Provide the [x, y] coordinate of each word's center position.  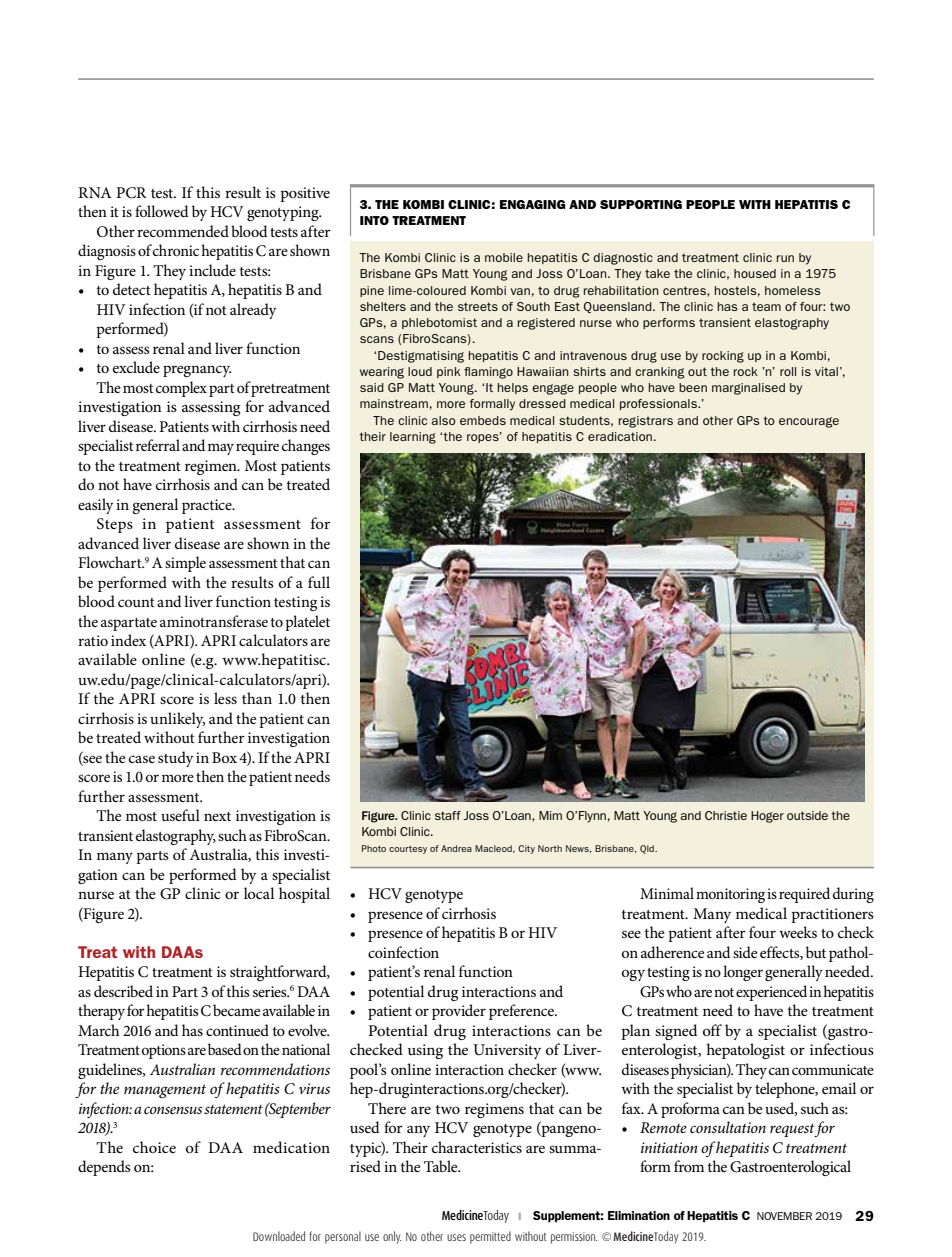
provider [459, 1012]
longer [743, 973]
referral [158, 445]
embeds [483, 420]
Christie [726, 815]
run [785, 258]
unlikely [177, 720]
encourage [809, 422]
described [123, 991]
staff [448, 815]
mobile [504, 257]
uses [456, 1237]
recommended [183, 231]
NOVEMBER [784, 1216]
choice [154, 1147]
